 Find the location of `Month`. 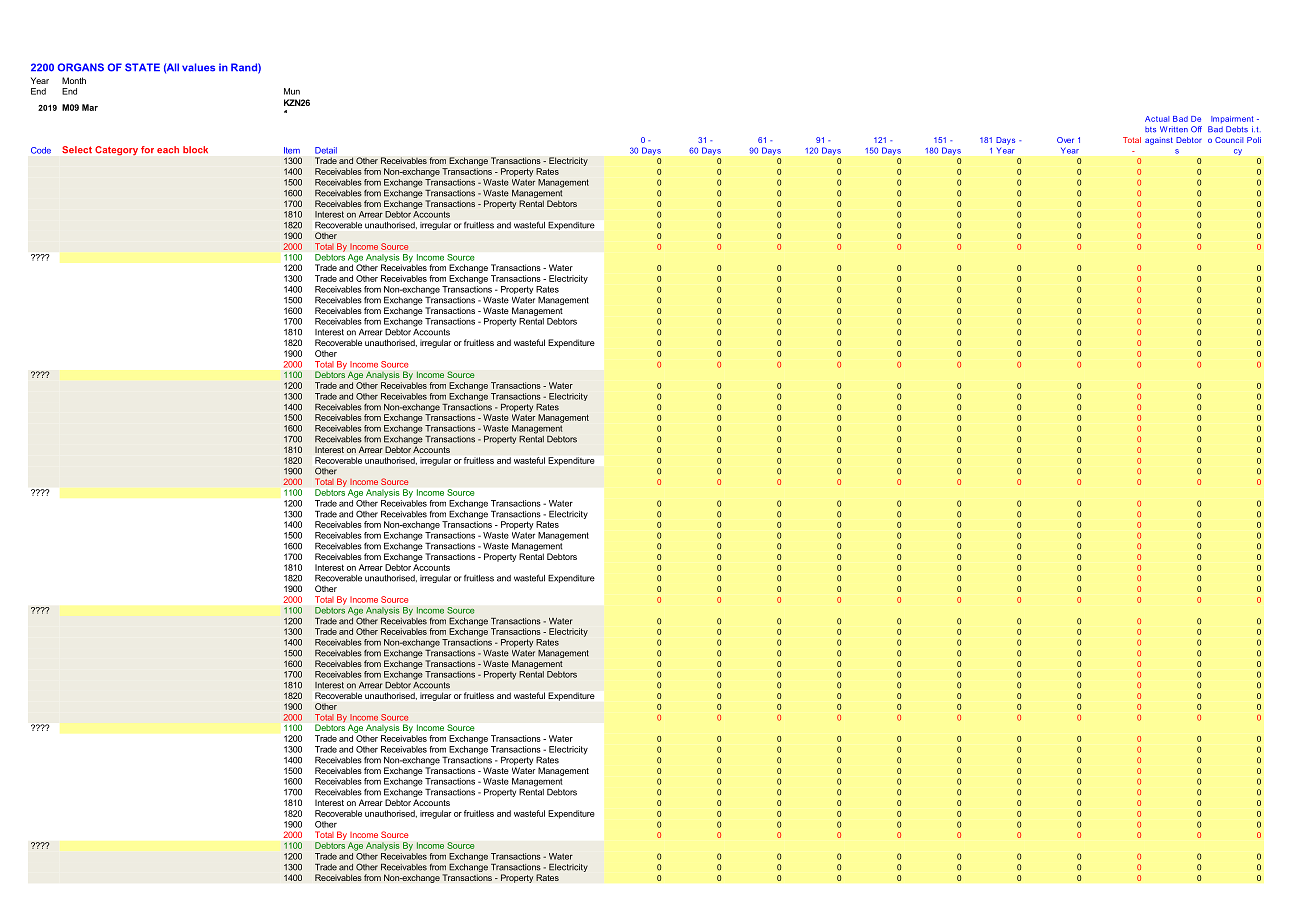

Month is located at coordinates (74, 80).
